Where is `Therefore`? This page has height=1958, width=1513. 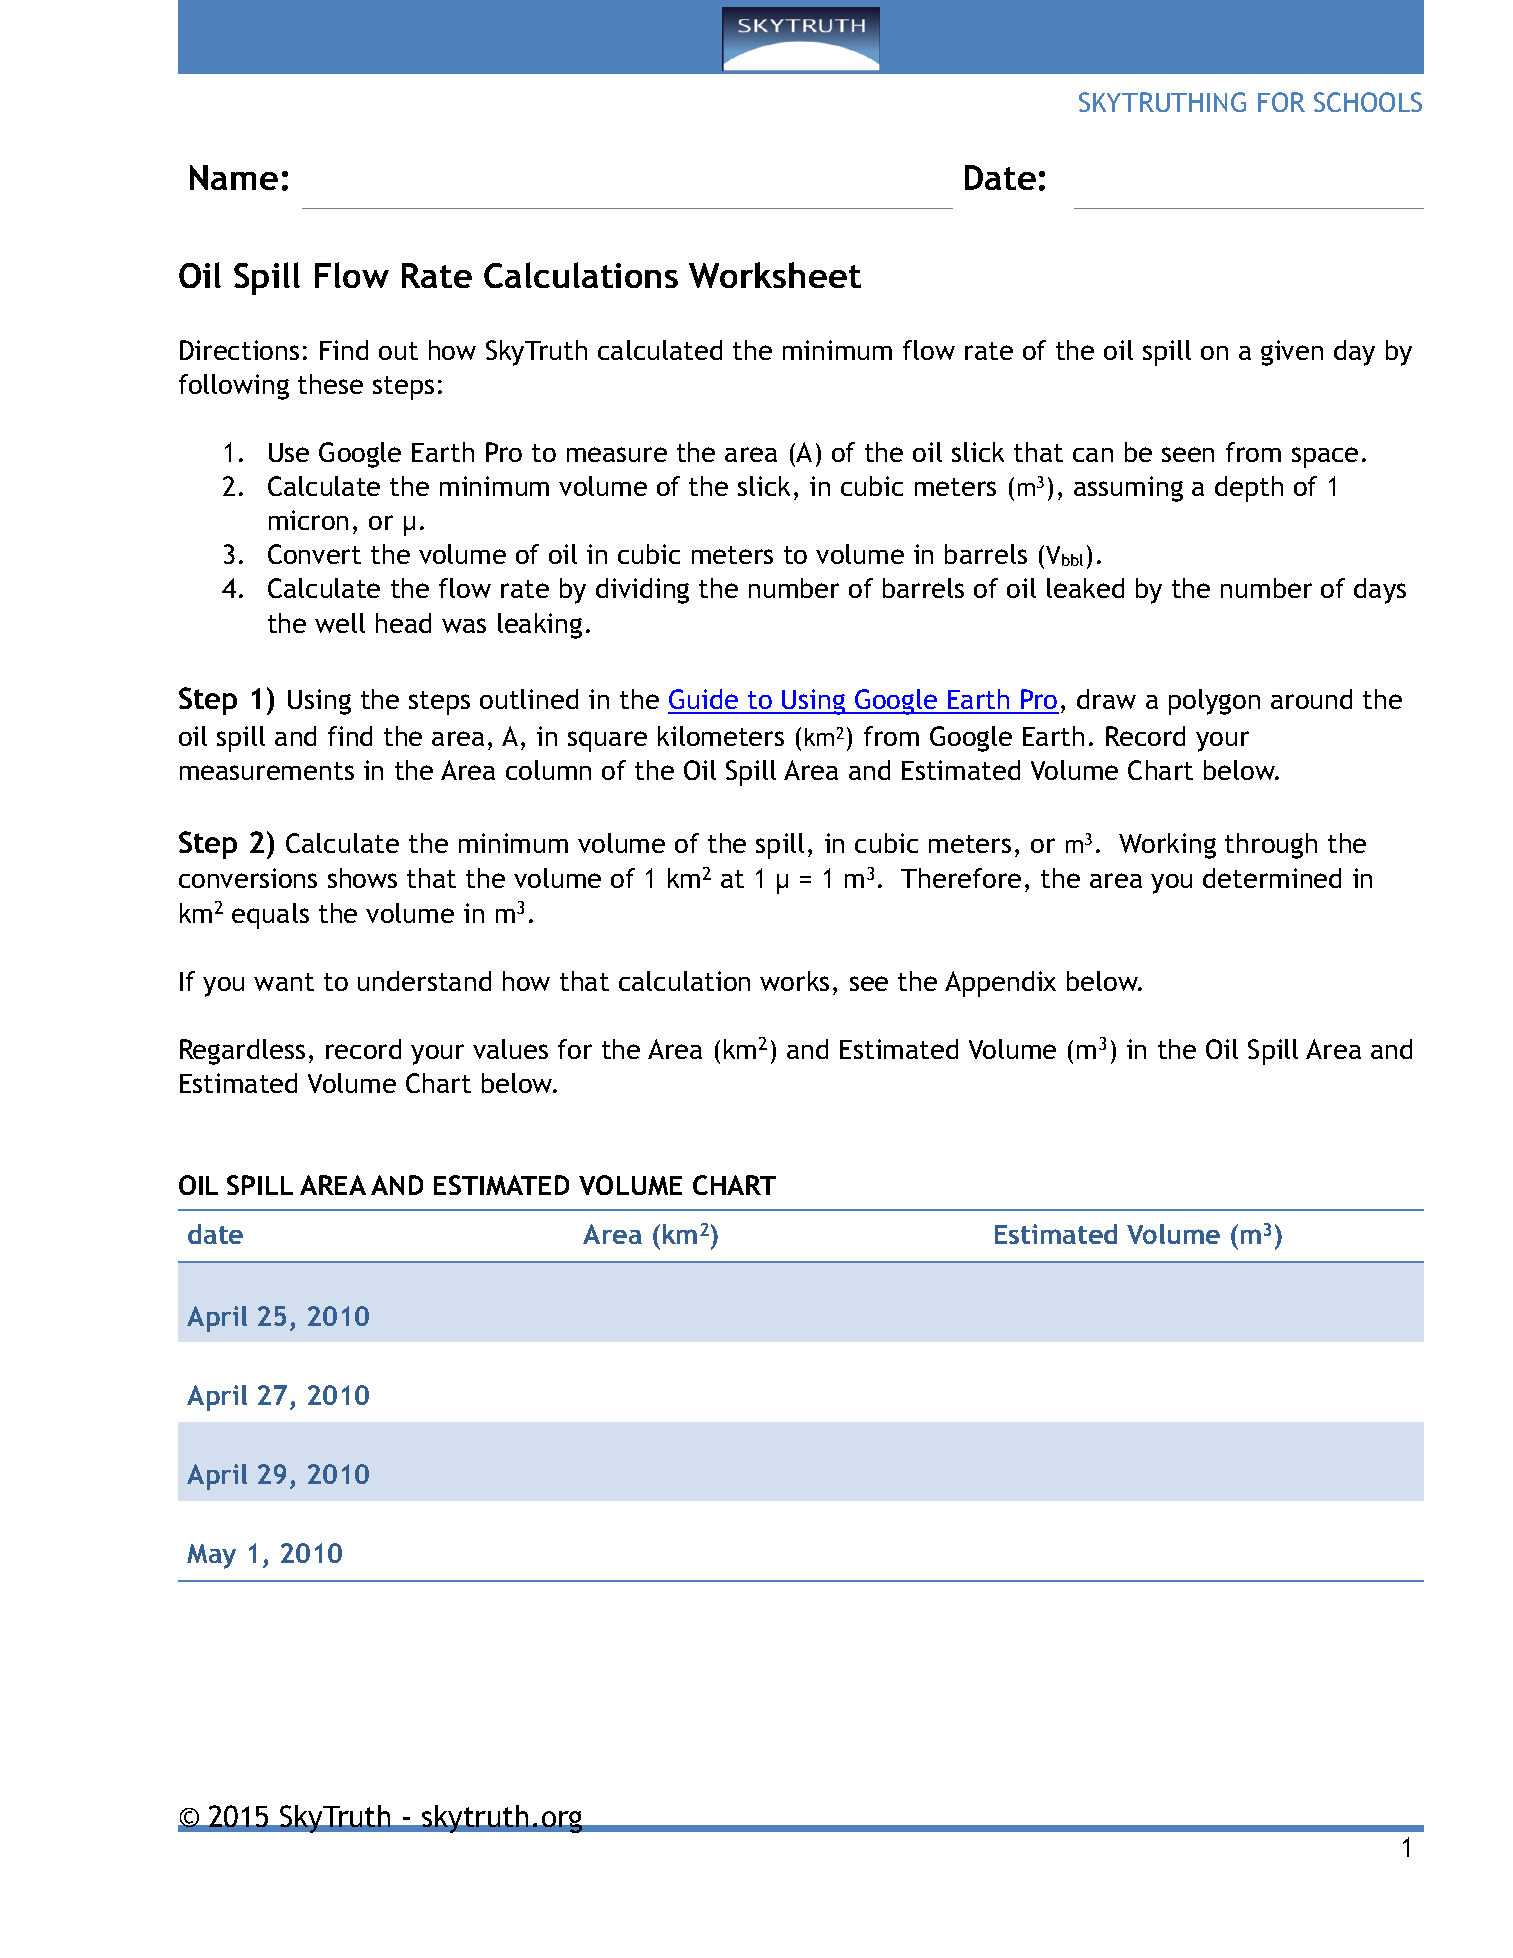 Therefore is located at coordinates (961, 878).
